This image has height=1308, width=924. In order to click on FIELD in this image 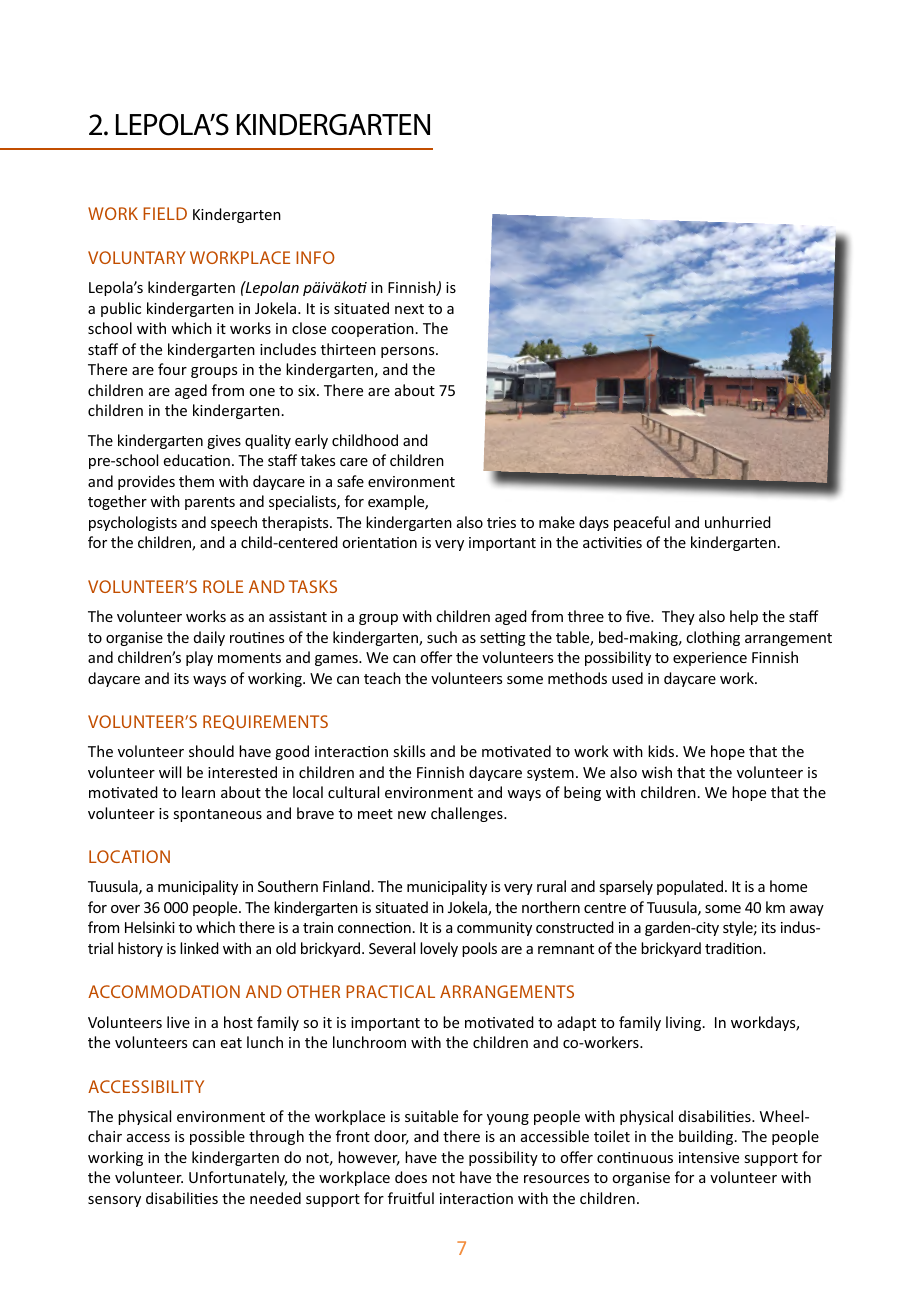, I will do `click(165, 213)`.
